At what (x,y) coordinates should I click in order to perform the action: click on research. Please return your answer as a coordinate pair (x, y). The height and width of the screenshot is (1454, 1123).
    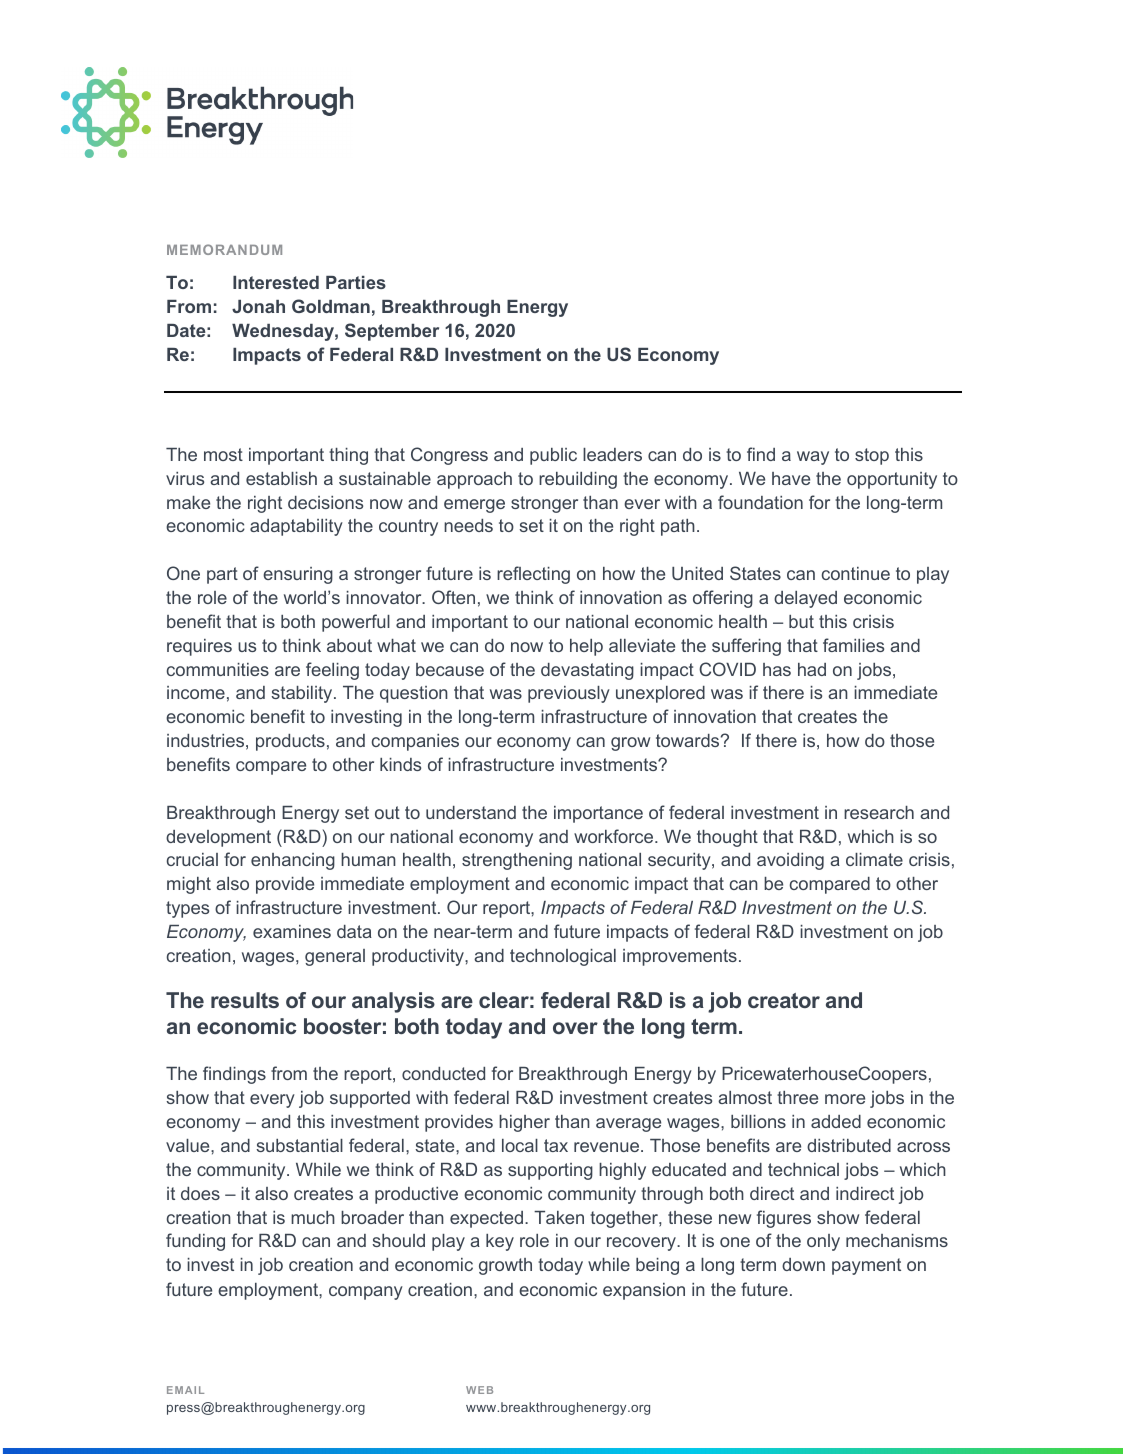
    Looking at the image, I should click on (879, 812).
